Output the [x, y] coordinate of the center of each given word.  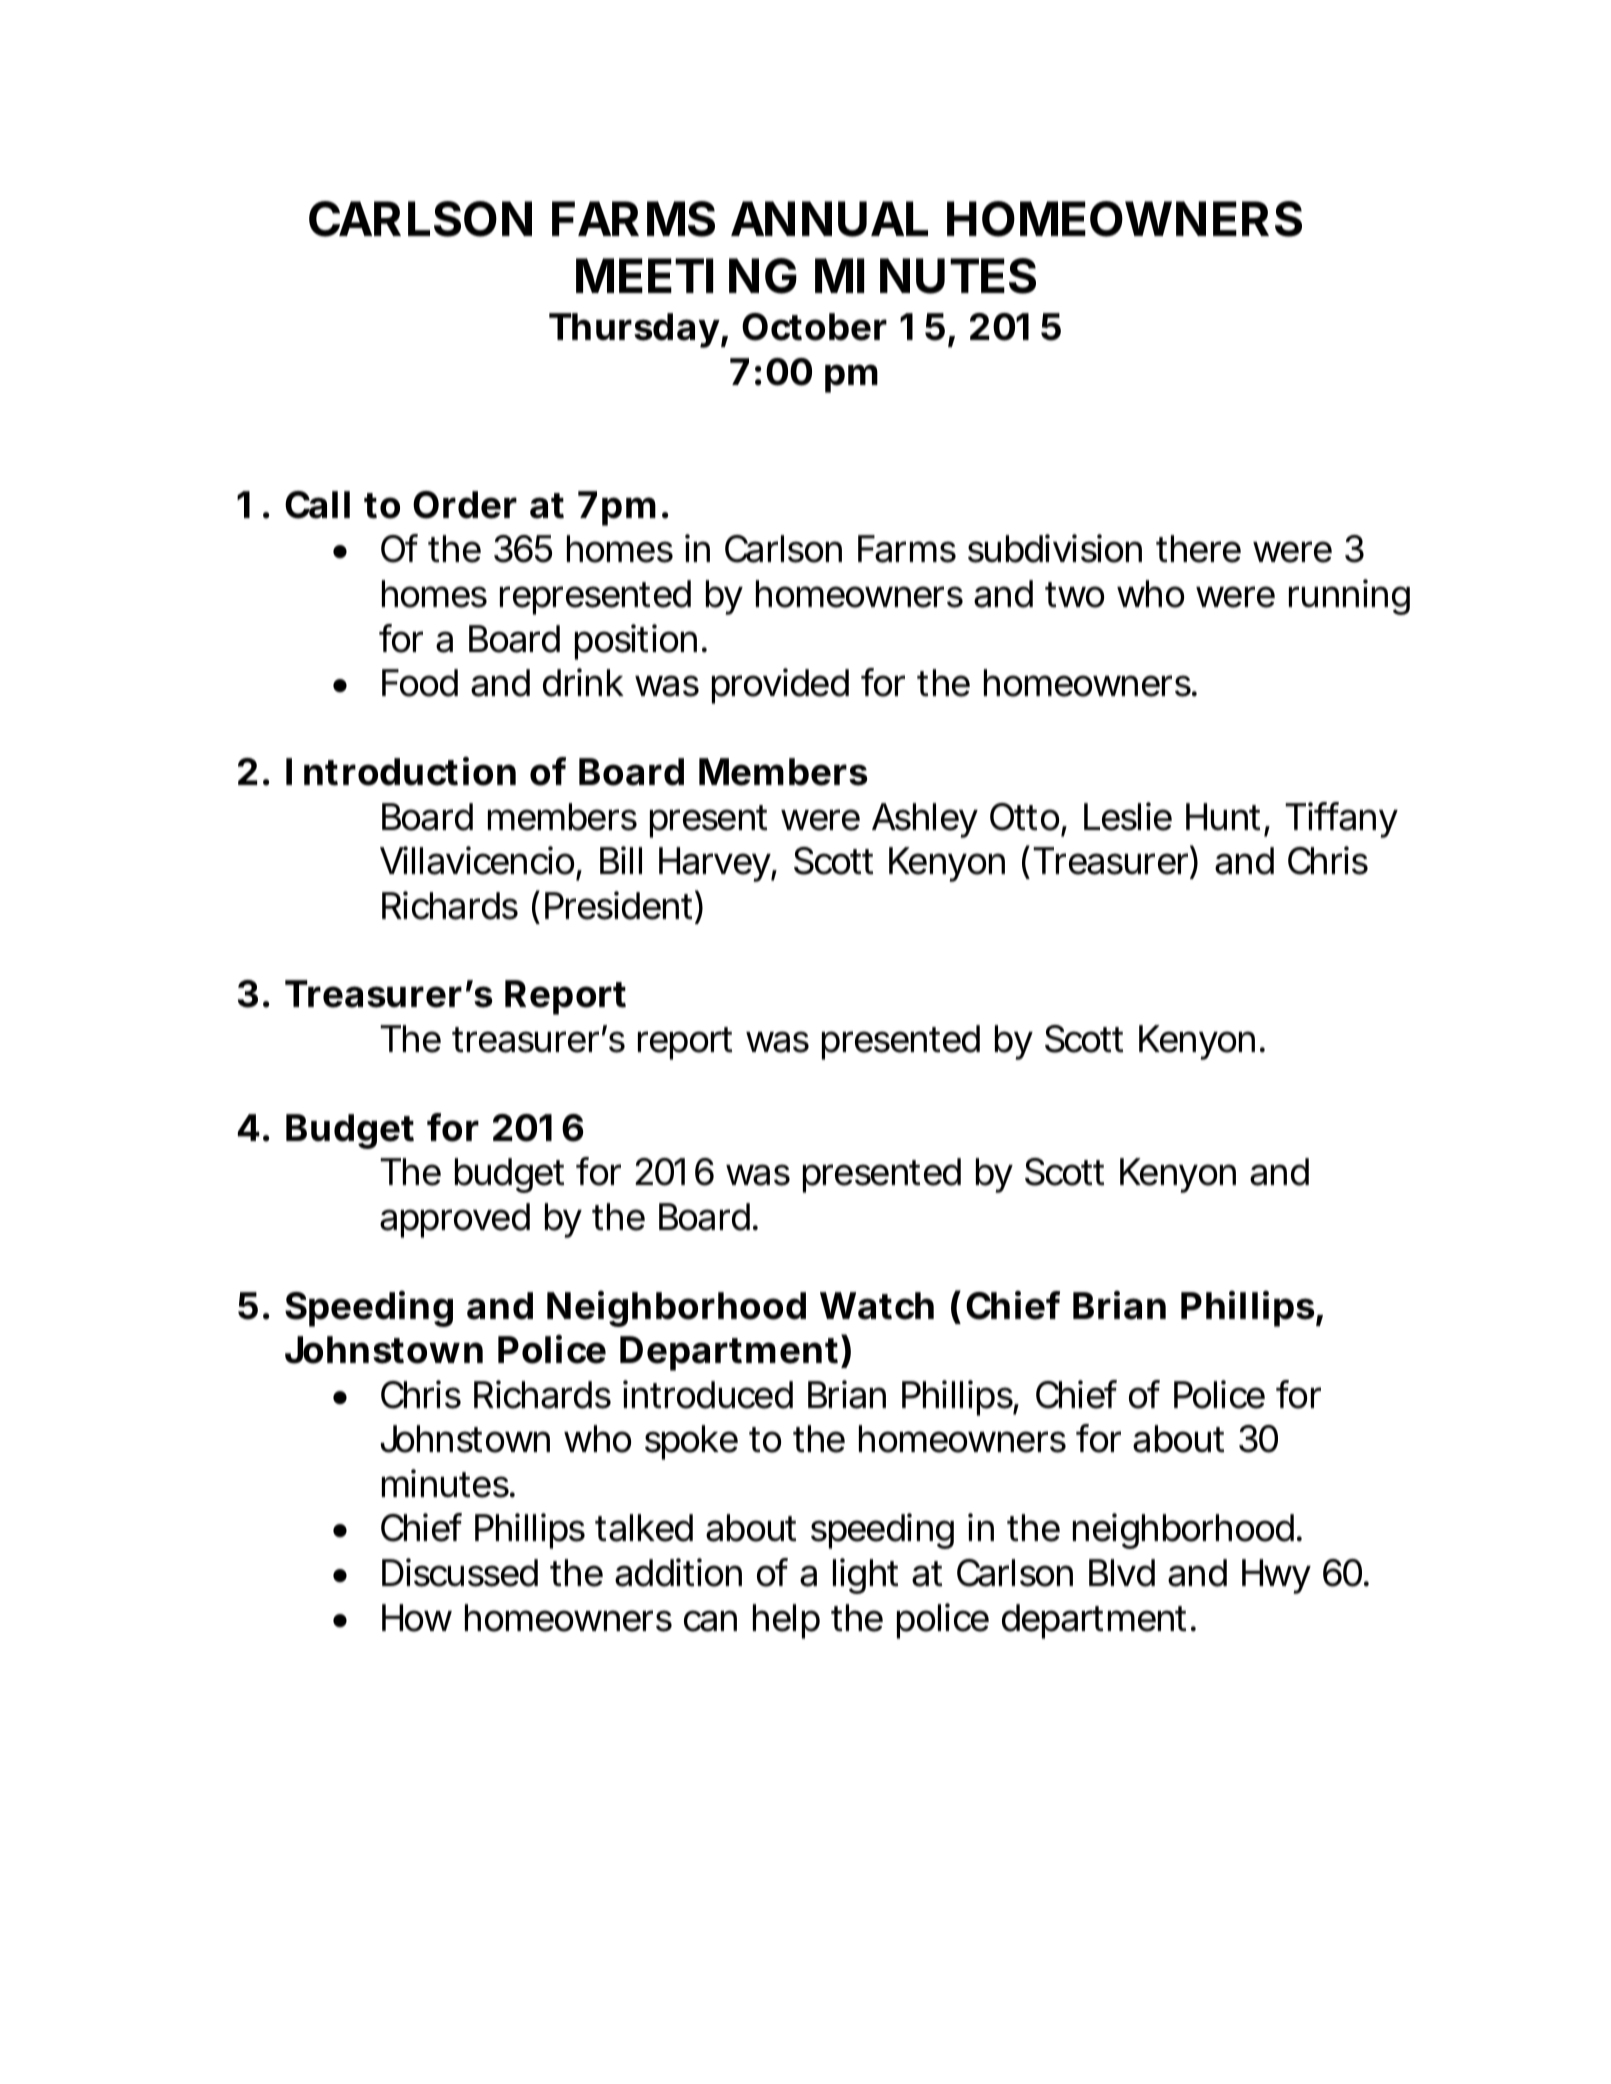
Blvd [1122, 1573]
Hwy [1276, 1576]
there [1198, 549]
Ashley [925, 820]
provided [780, 686]
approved [455, 1220]
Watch [877, 1306]
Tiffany [1341, 820]
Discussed [460, 1572]
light [865, 1576]
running [1349, 597]
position [636, 642]
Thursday [634, 330]
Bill [621, 860]
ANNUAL [829, 219]
